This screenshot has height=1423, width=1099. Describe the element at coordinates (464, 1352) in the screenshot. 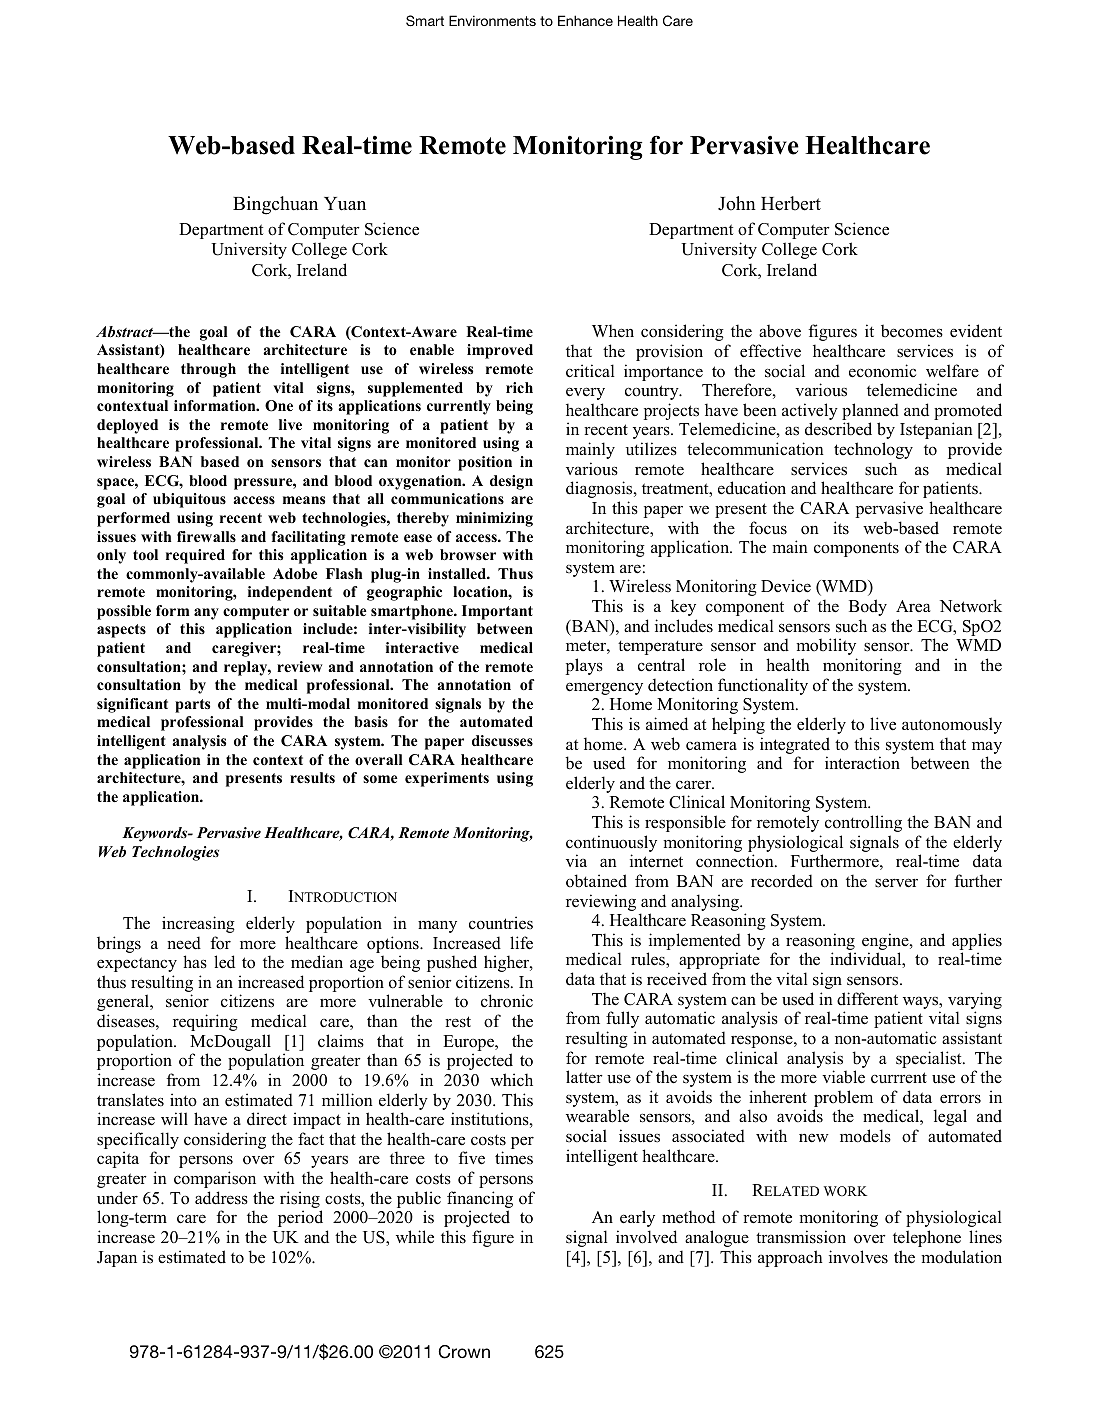

I see `Crown` at that location.
